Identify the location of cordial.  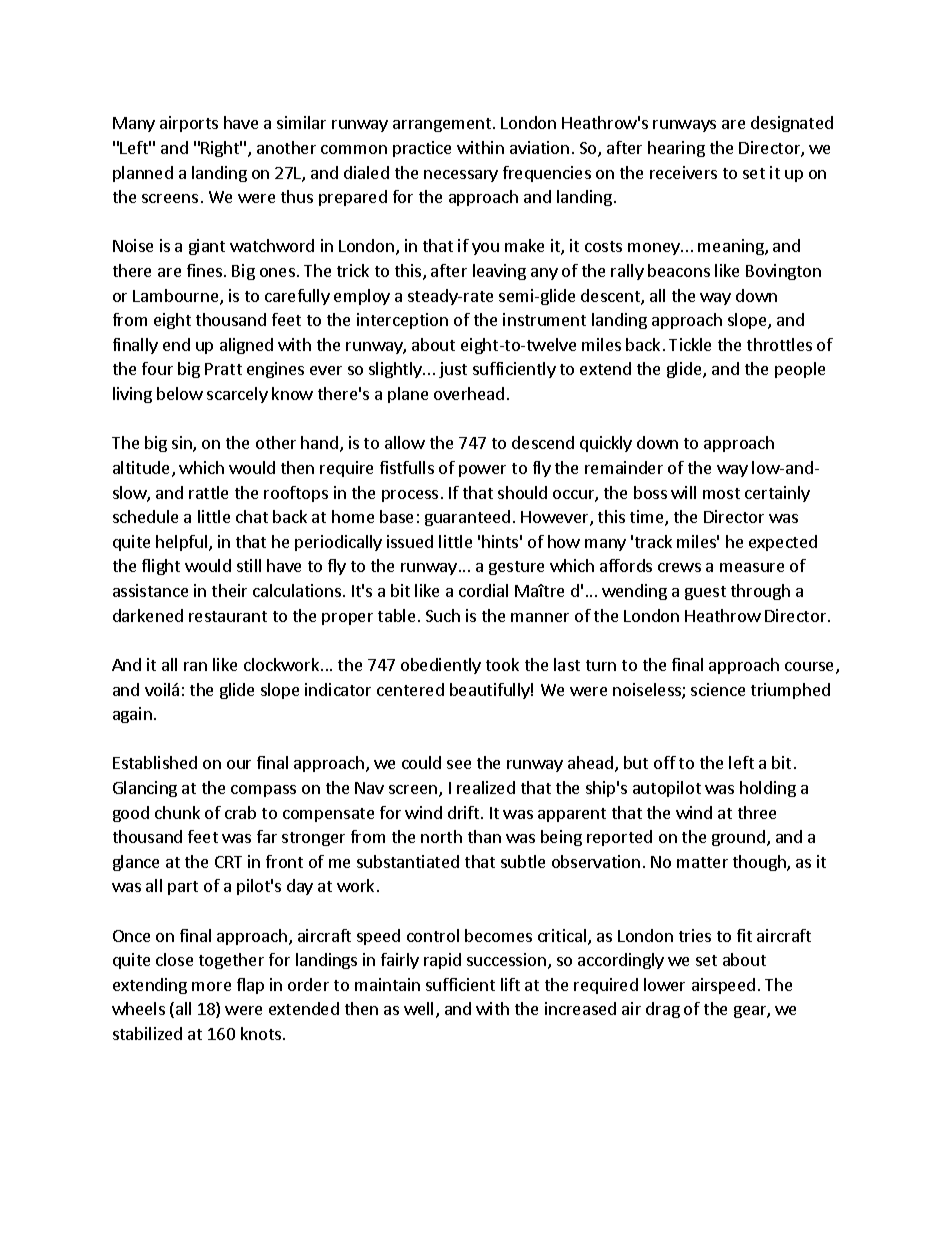
(483, 590).
